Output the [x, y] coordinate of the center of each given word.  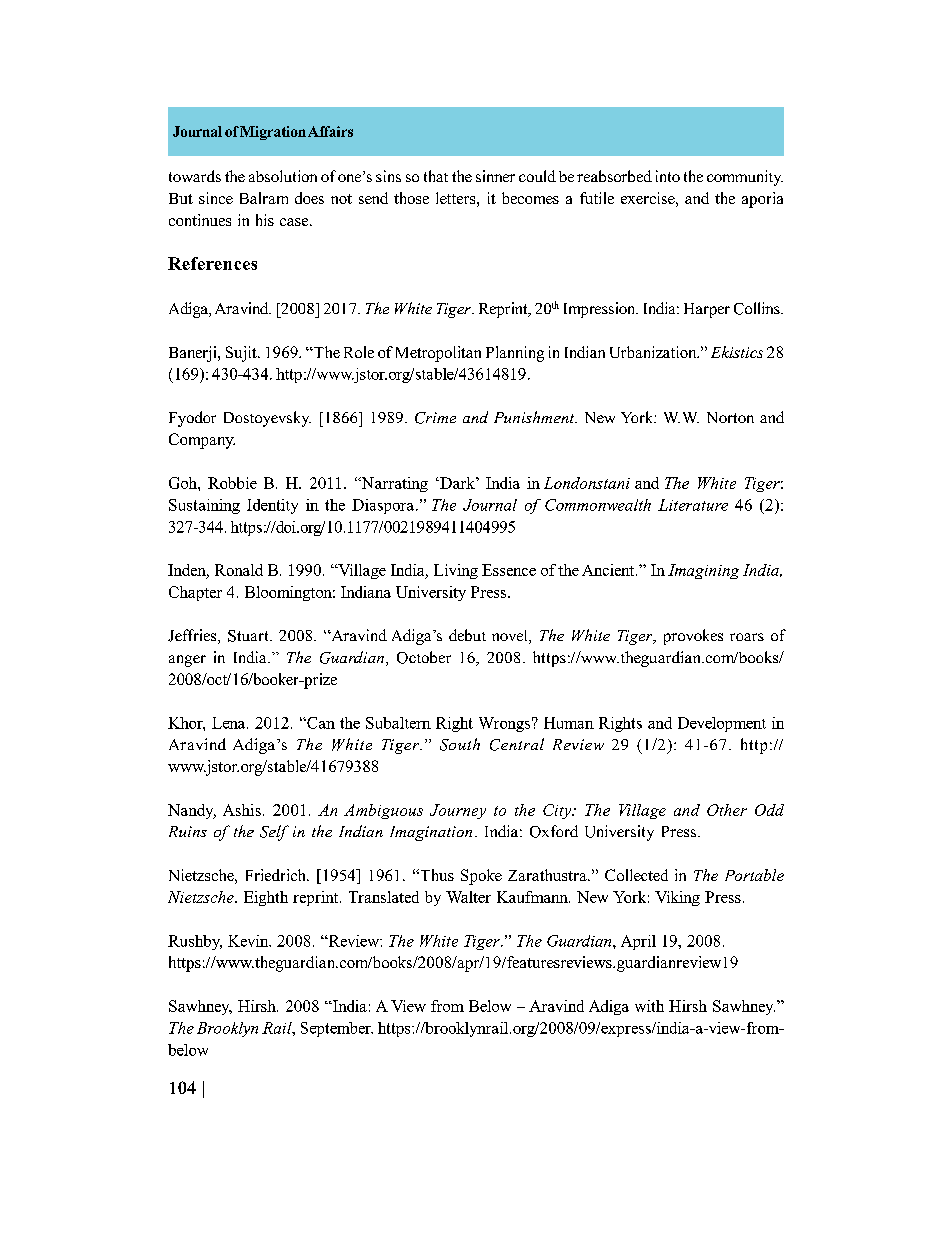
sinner [495, 176]
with [649, 1006]
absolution [283, 176]
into [668, 176]
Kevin [249, 941]
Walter [468, 897]
